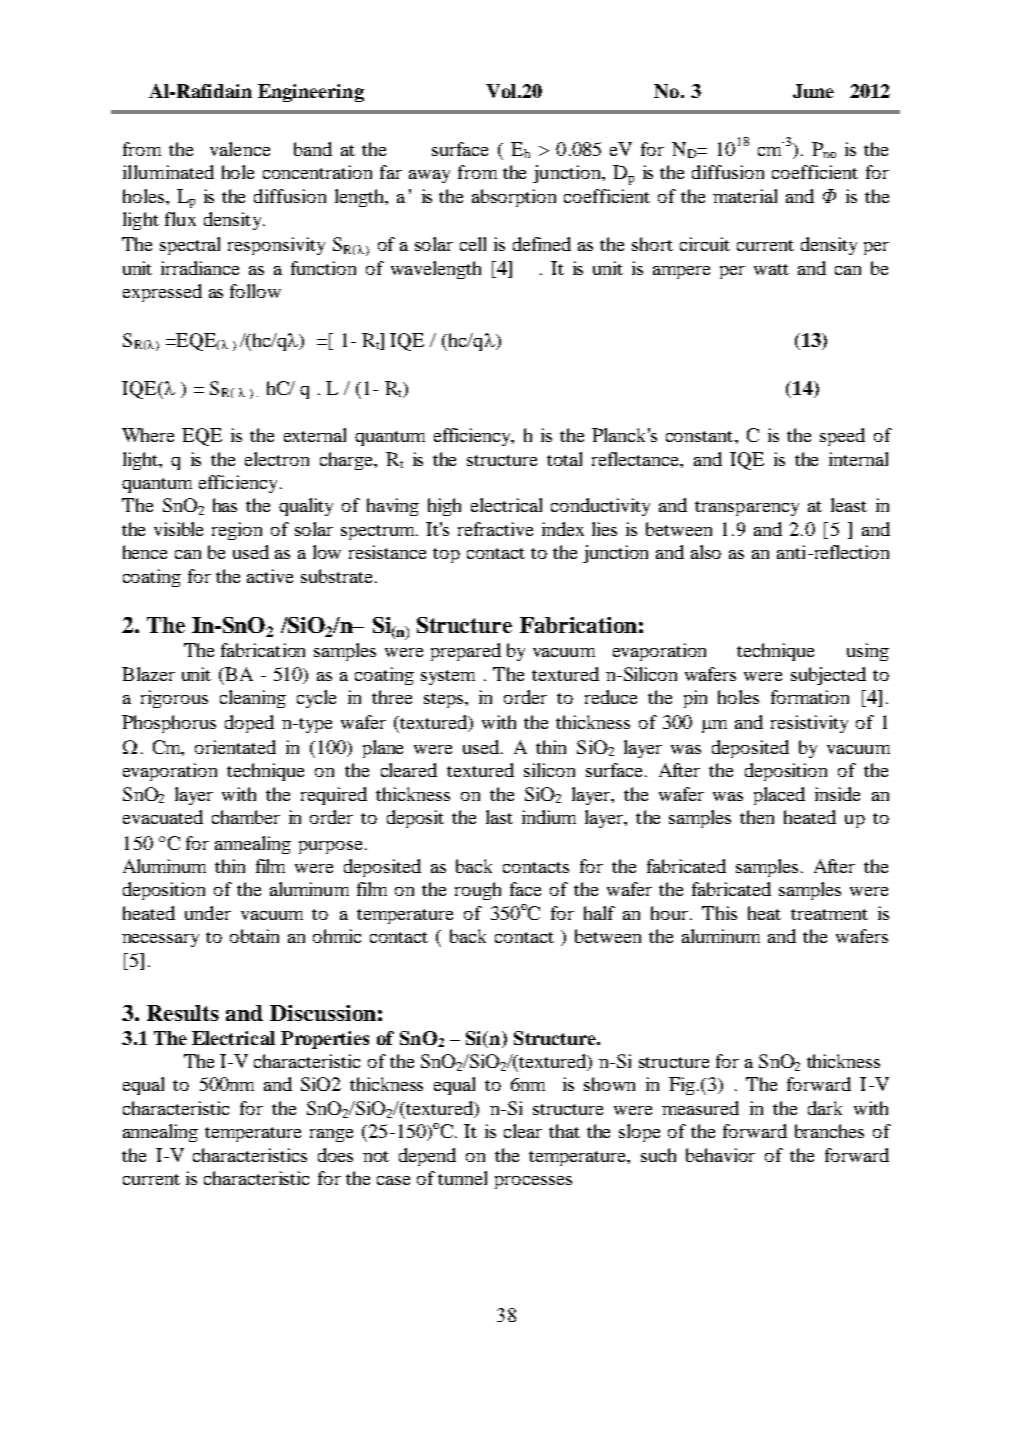 The height and width of the document is (1431, 1012). Describe the element at coordinates (240, 149) in the document. I see `valence` at that location.
